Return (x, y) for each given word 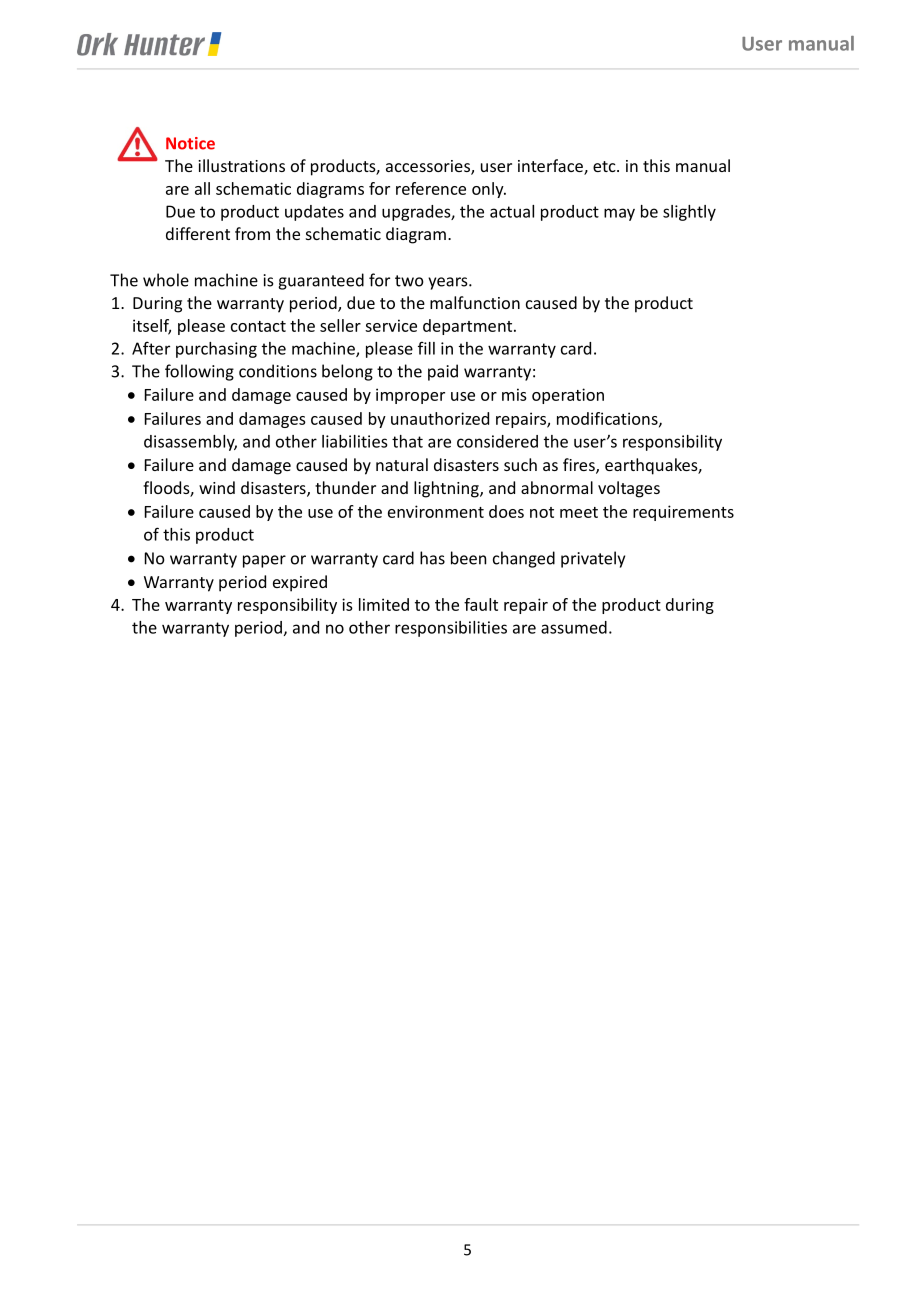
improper (410, 396)
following (199, 372)
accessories (429, 167)
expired (300, 583)
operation (568, 396)
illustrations (241, 165)
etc (605, 166)
